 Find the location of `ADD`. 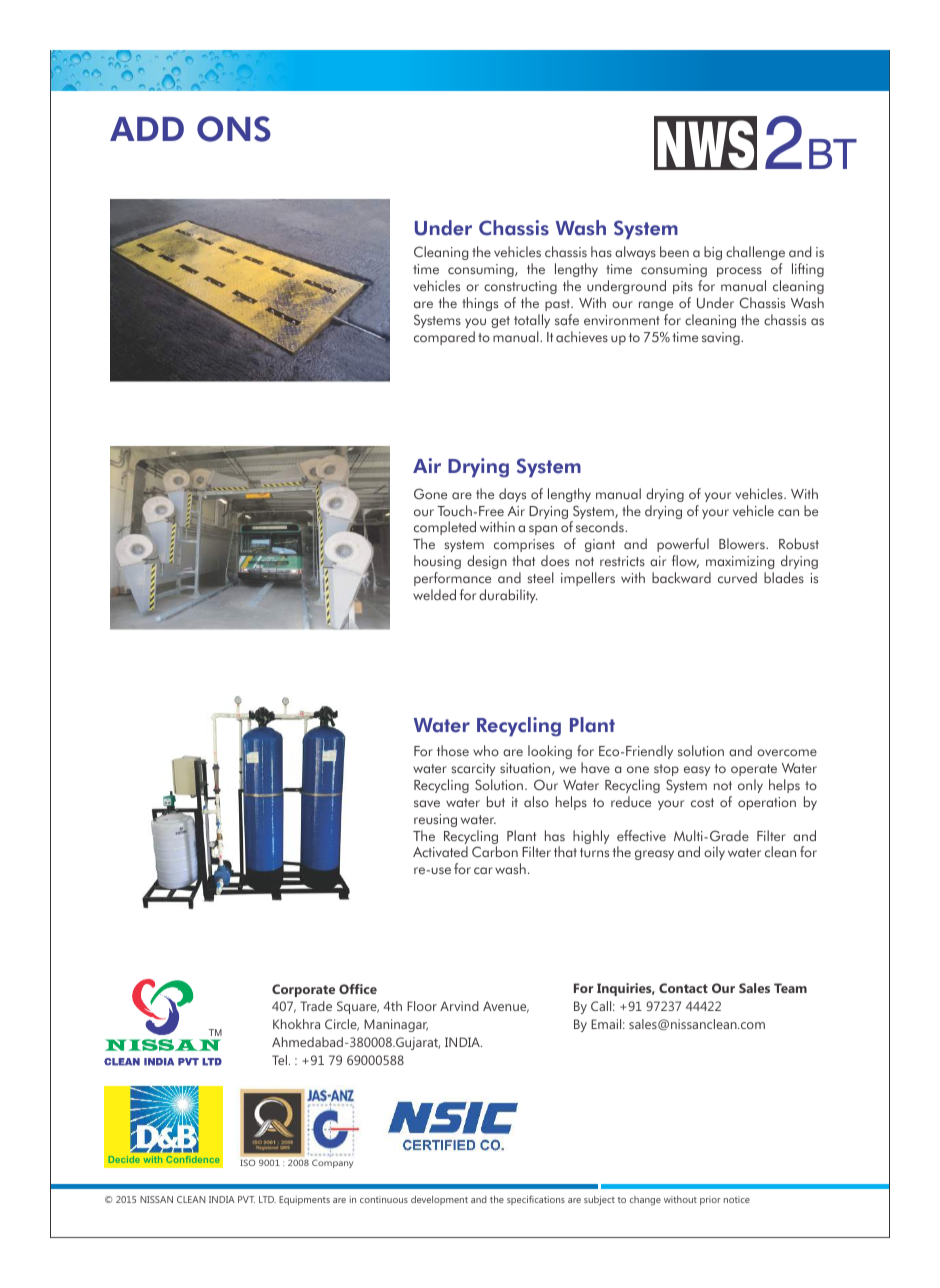

ADD is located at coordinates (147, 129).
